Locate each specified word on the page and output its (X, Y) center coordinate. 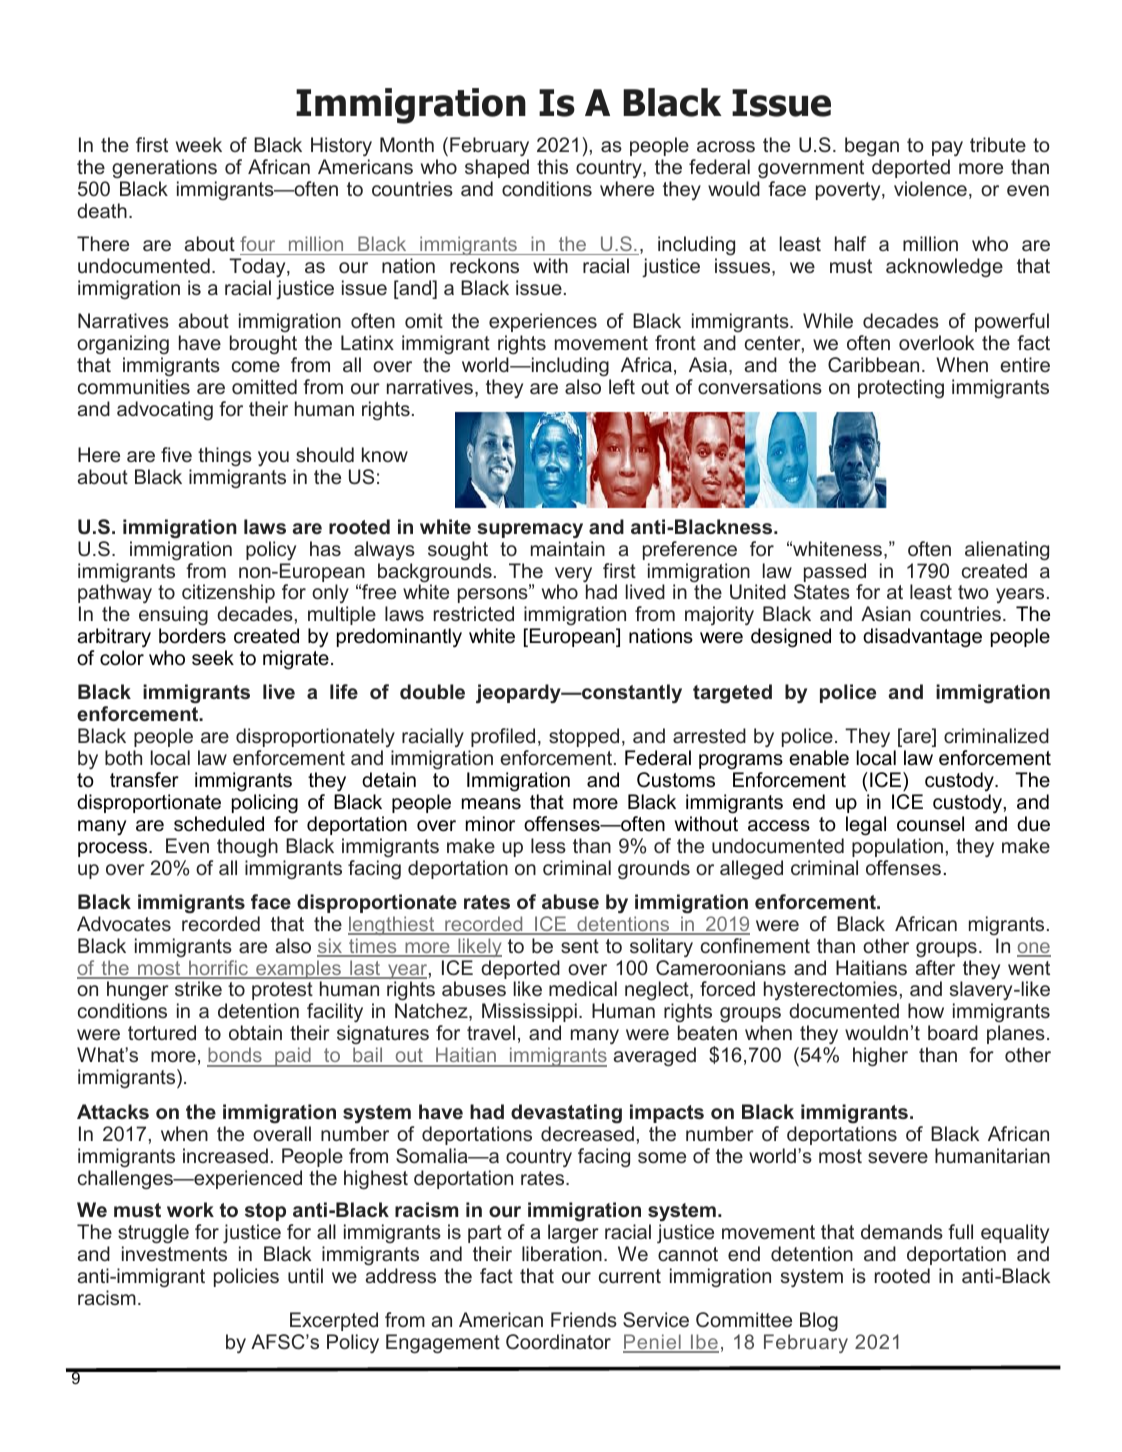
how (926, 1010)
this (552, 166)
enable (819, 758)
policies (246, 1277)
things (225, 457)
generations (164, 170)
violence (930, 188)
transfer (144, 780)
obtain (255, 1032)
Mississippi (529, 1012)
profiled (503, 737)
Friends (584, 1319)
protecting (901, 388)
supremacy (530, 530)
